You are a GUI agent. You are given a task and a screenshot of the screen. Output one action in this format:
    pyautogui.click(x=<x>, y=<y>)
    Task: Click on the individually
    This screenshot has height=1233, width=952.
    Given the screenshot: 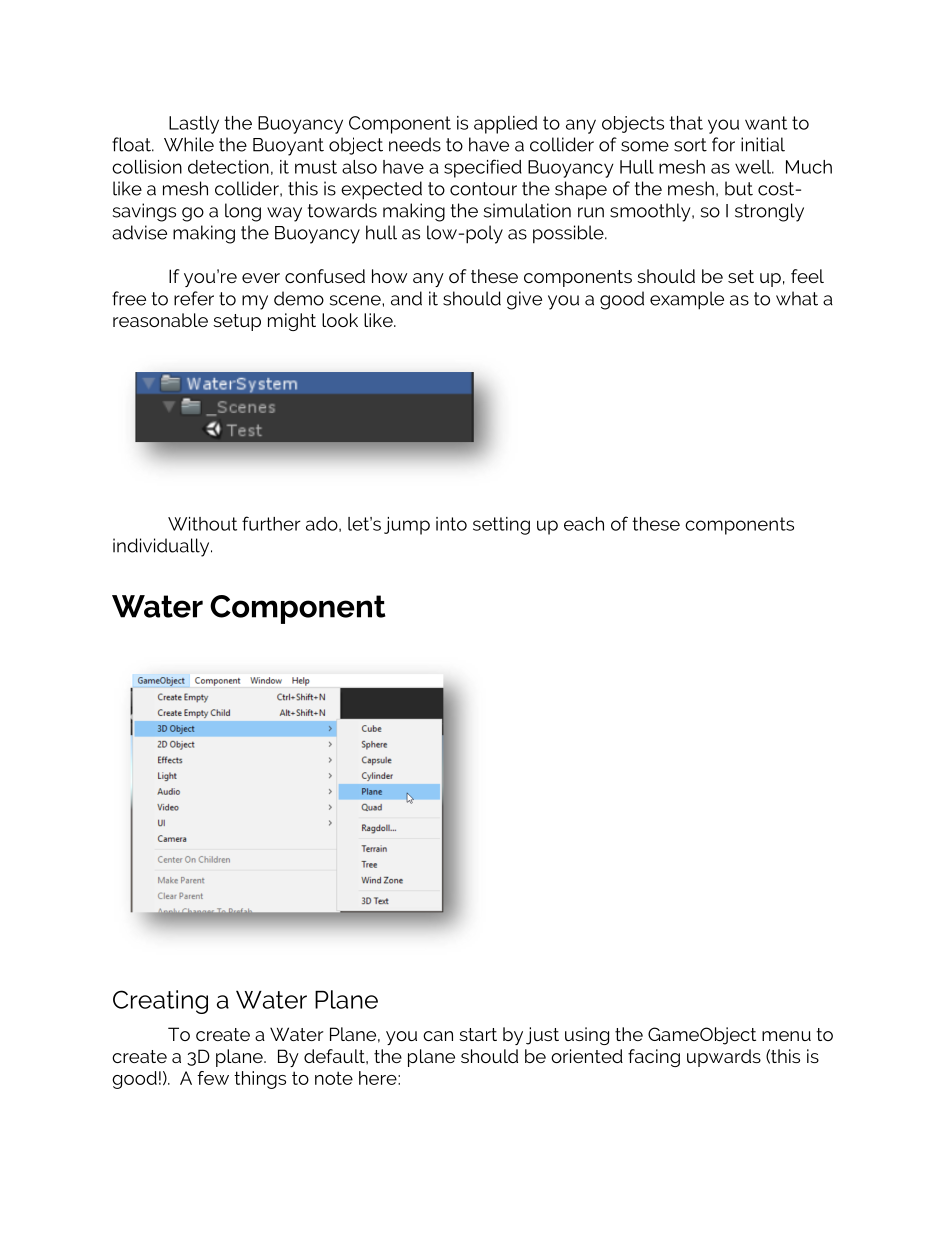 What is the action you would take?
    pyautogui.click(x=162, y=547)
